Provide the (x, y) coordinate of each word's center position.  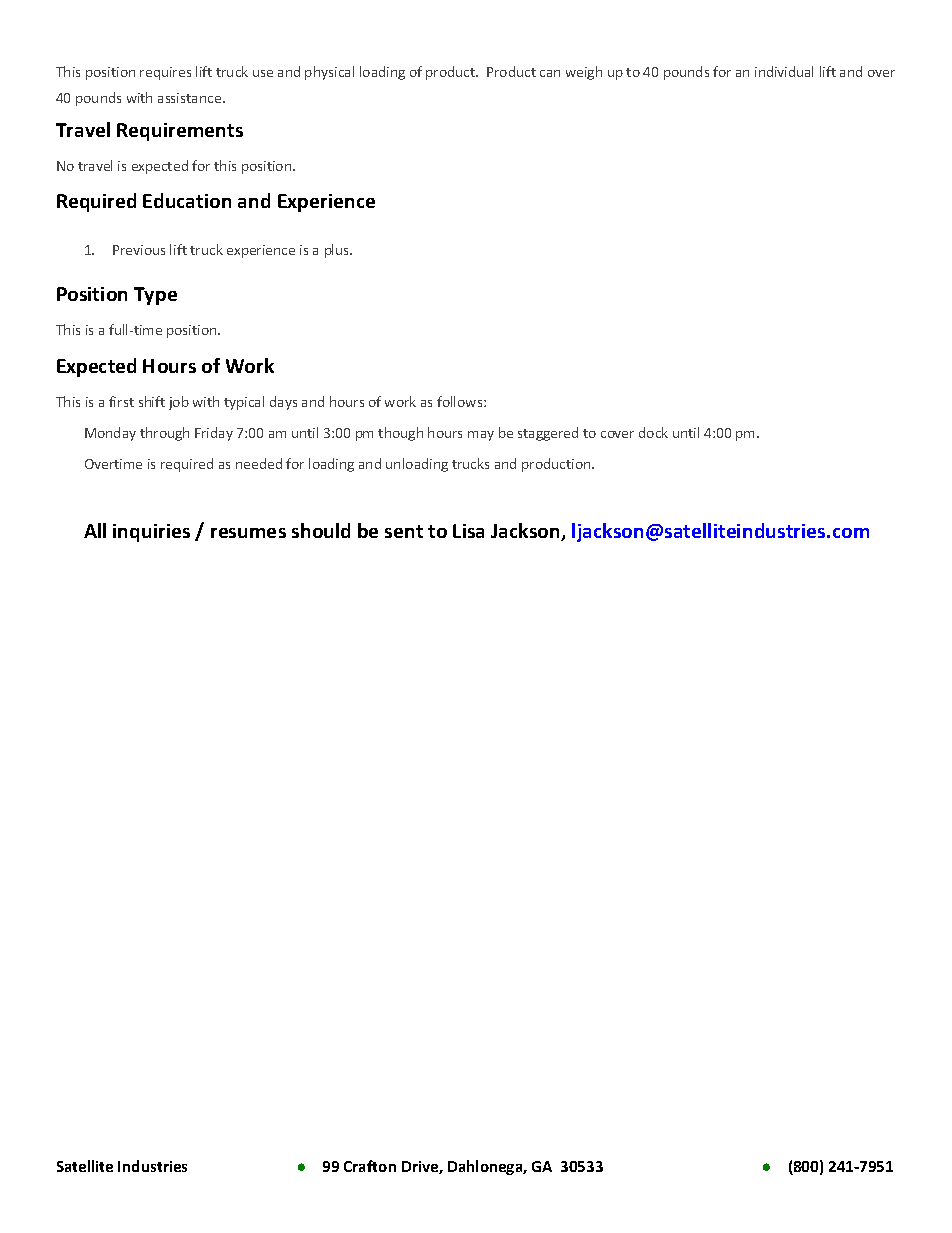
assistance (191, 98)
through (164, 434)
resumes (248, 533)
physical (329, 73)
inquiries (151, 533)
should (321, 530)
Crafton (370, 1166)
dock (653, 432)
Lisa (468, 531)
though (400, 434)
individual (784, 71)
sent (404, 531)
